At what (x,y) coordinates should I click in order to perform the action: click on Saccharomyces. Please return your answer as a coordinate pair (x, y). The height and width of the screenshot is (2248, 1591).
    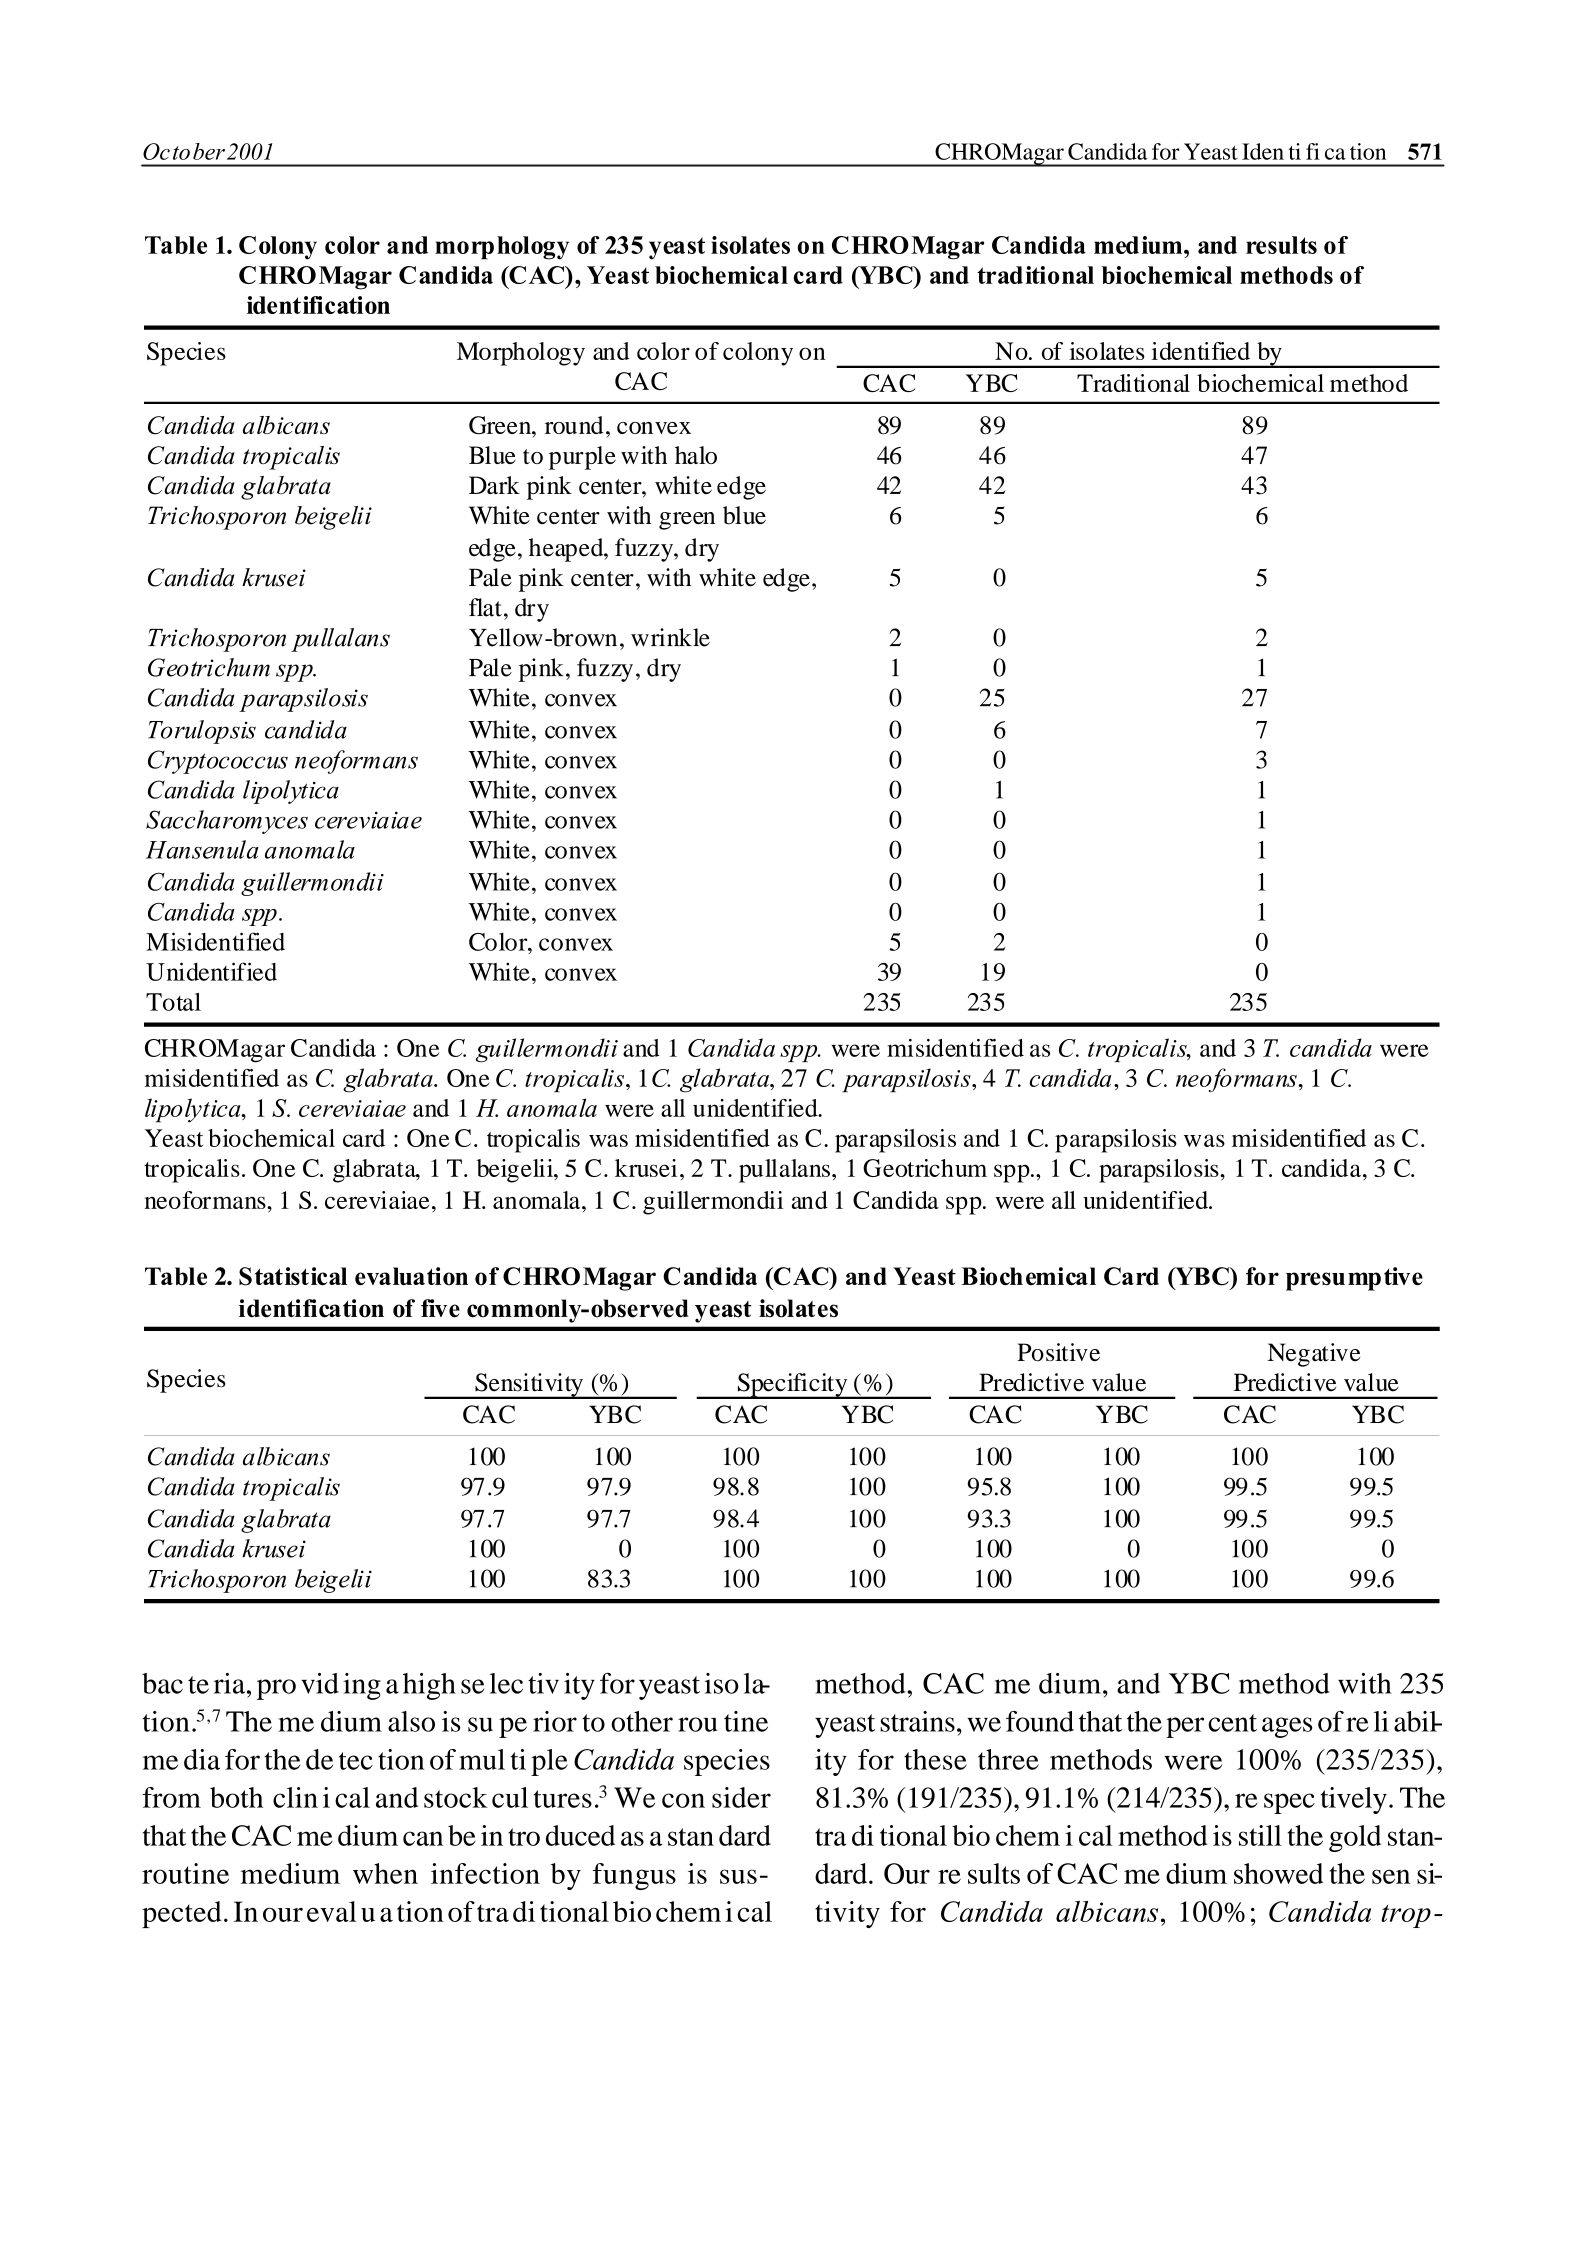
    Looking at the image, I should click on (227, 822).
